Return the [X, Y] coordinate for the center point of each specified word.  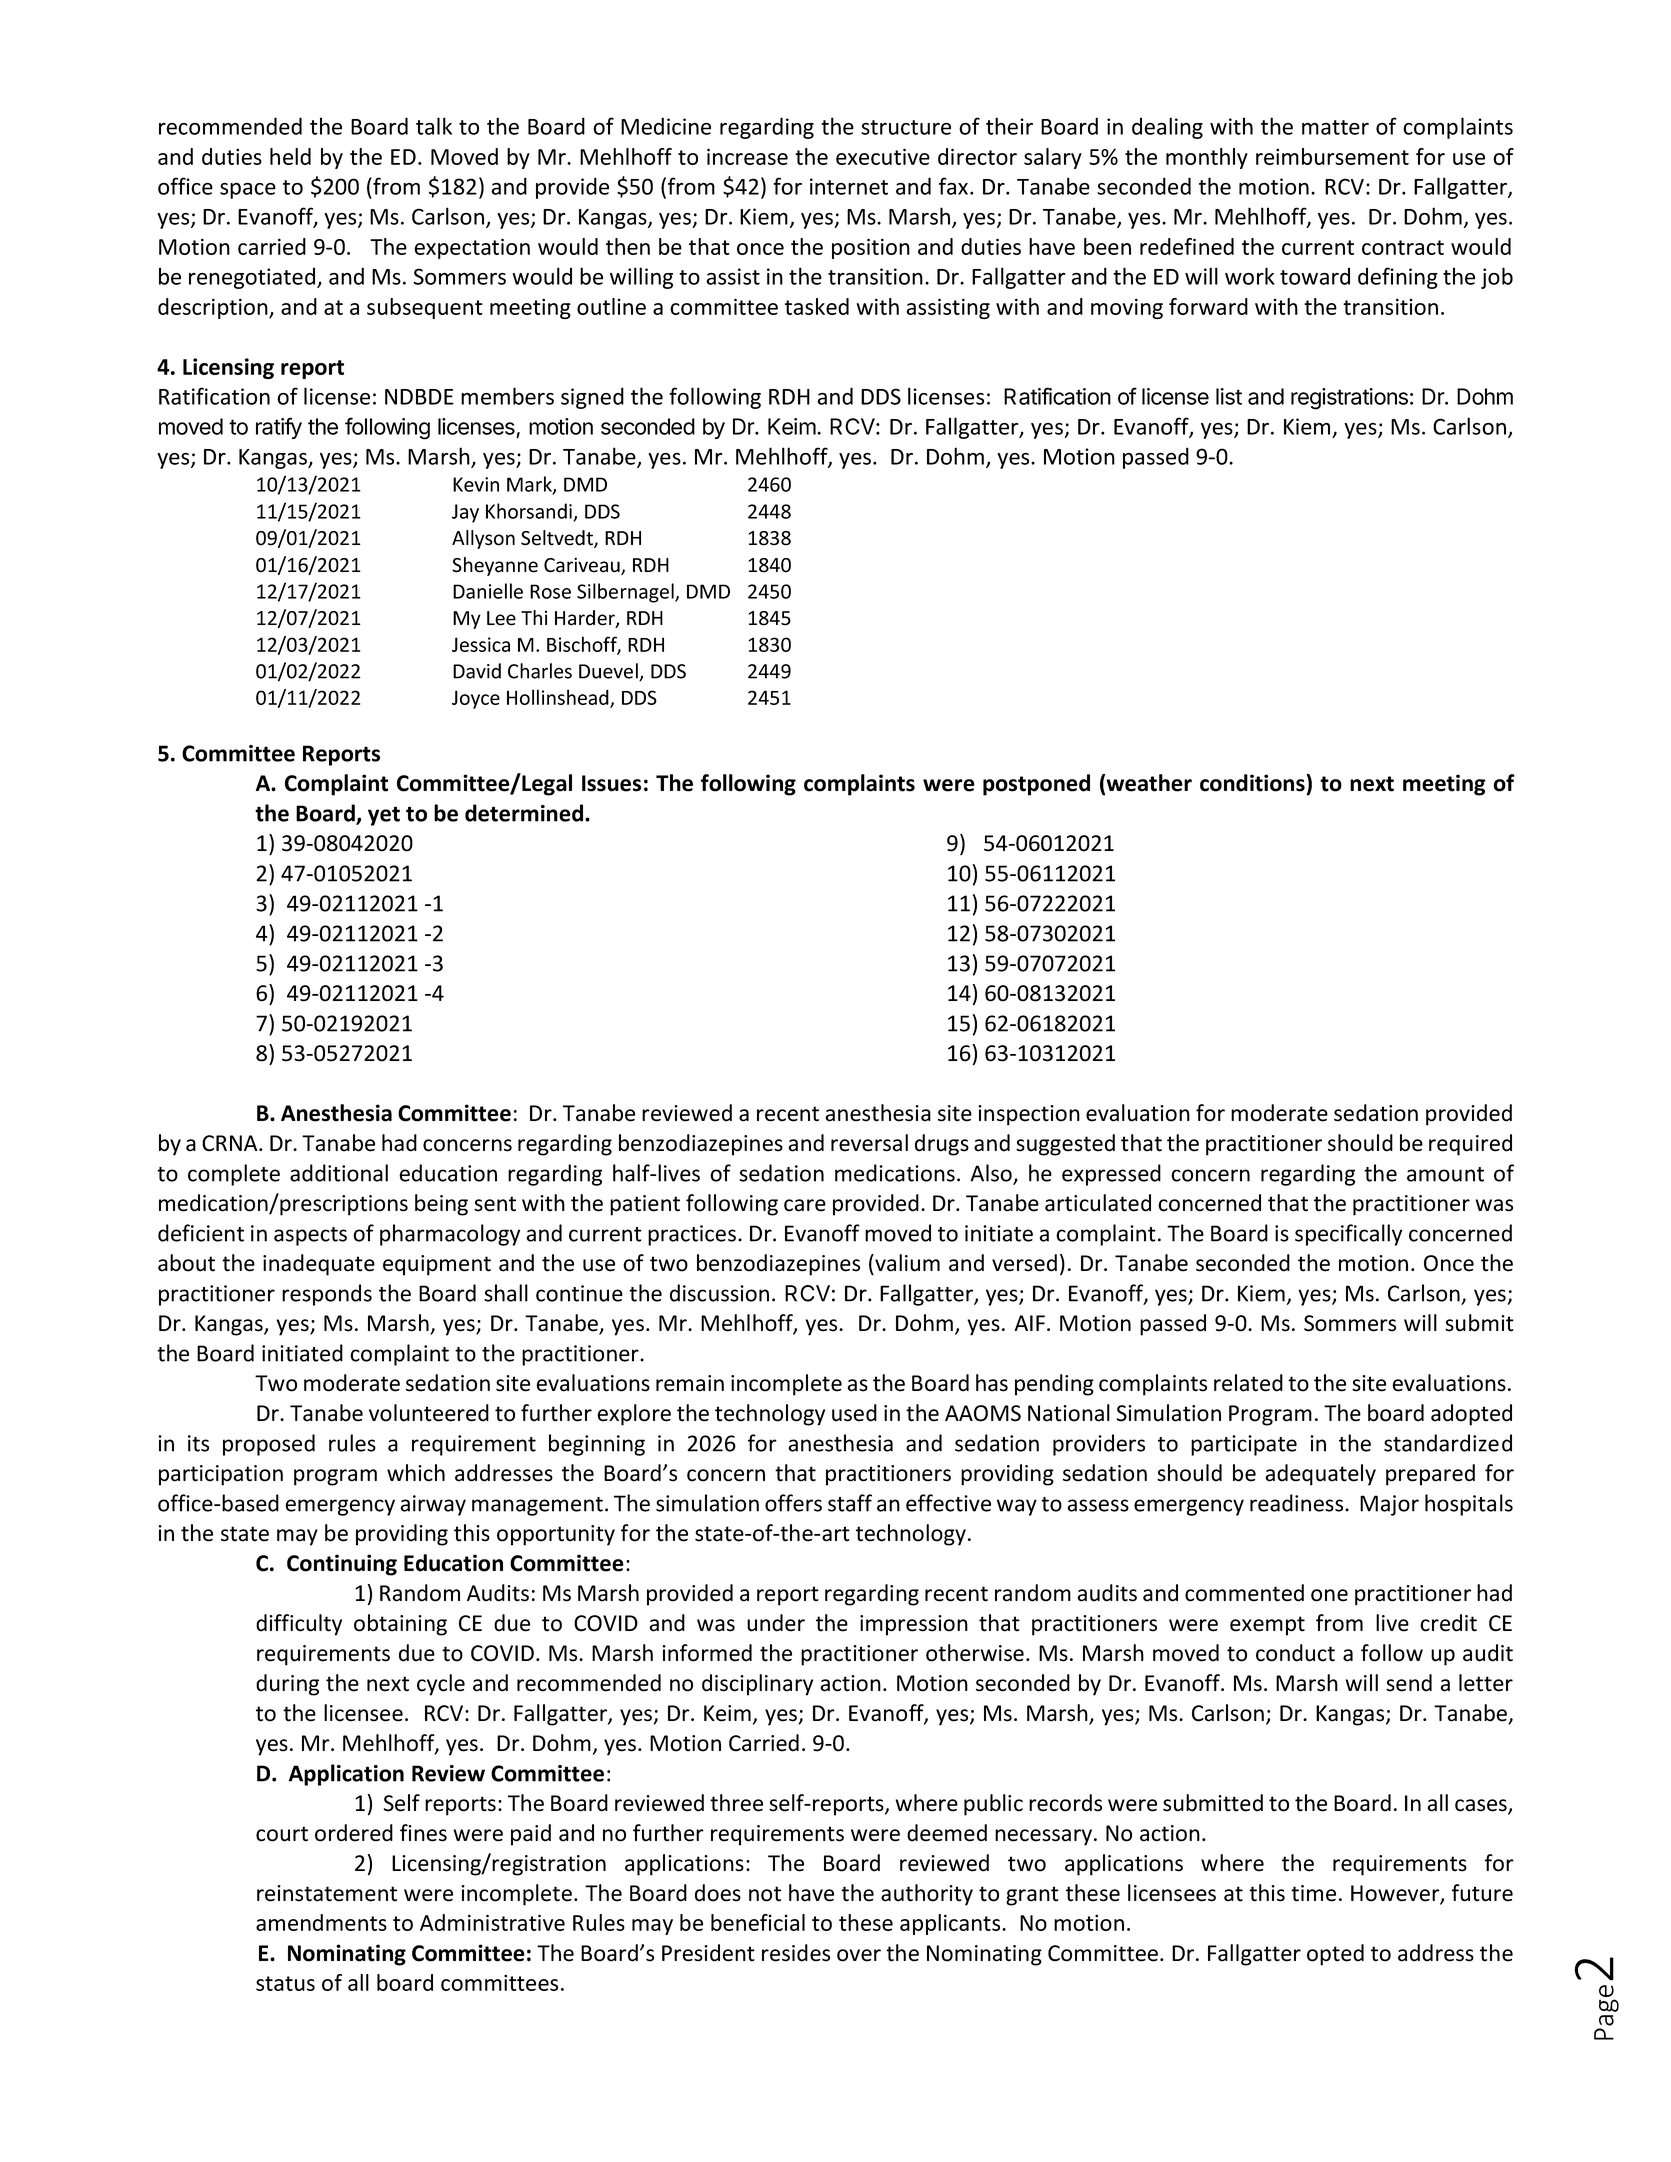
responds [327, 1295]
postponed [1036, 785]
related [1248, 1383]
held [290, 156]
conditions [1253, 783]
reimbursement [1332, 156]
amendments [321, 1922]
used [854, 1413]
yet [384, 816]
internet [849, 186]
